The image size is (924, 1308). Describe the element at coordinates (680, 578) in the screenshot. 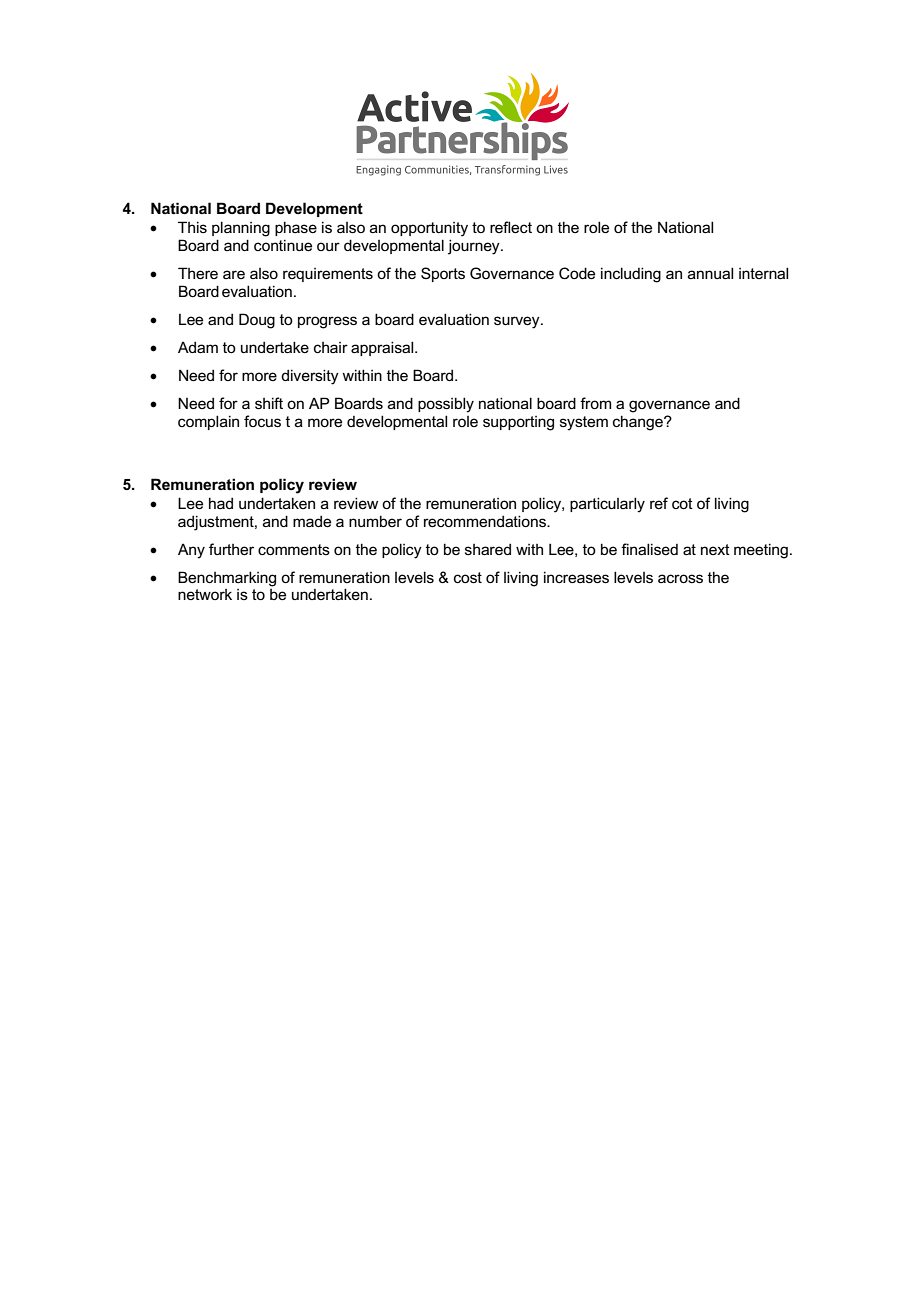

I see `across` at that location.
